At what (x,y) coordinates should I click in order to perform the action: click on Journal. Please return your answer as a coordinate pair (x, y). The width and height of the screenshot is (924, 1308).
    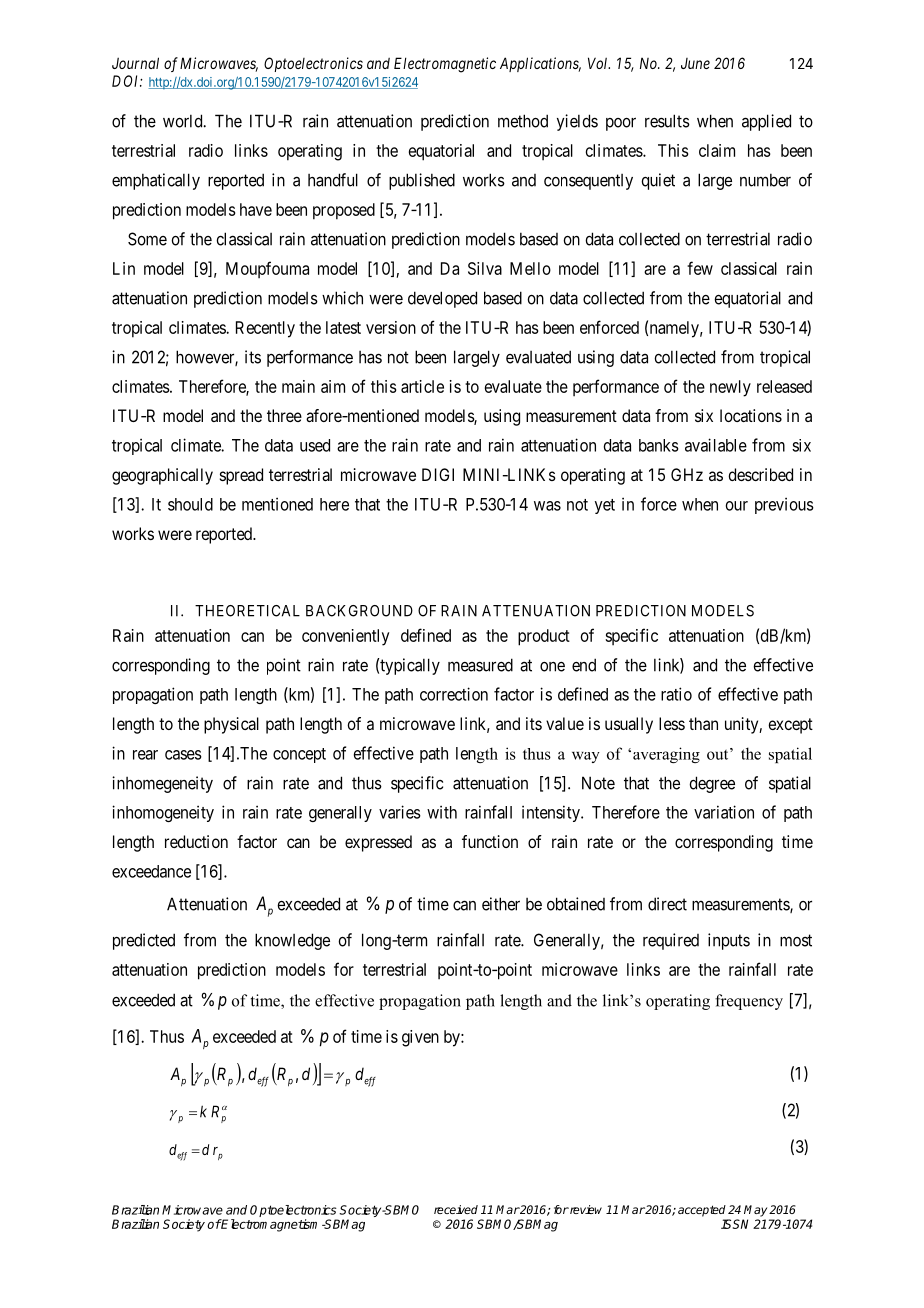
    Looking at the image, I should click on (135, 63).
